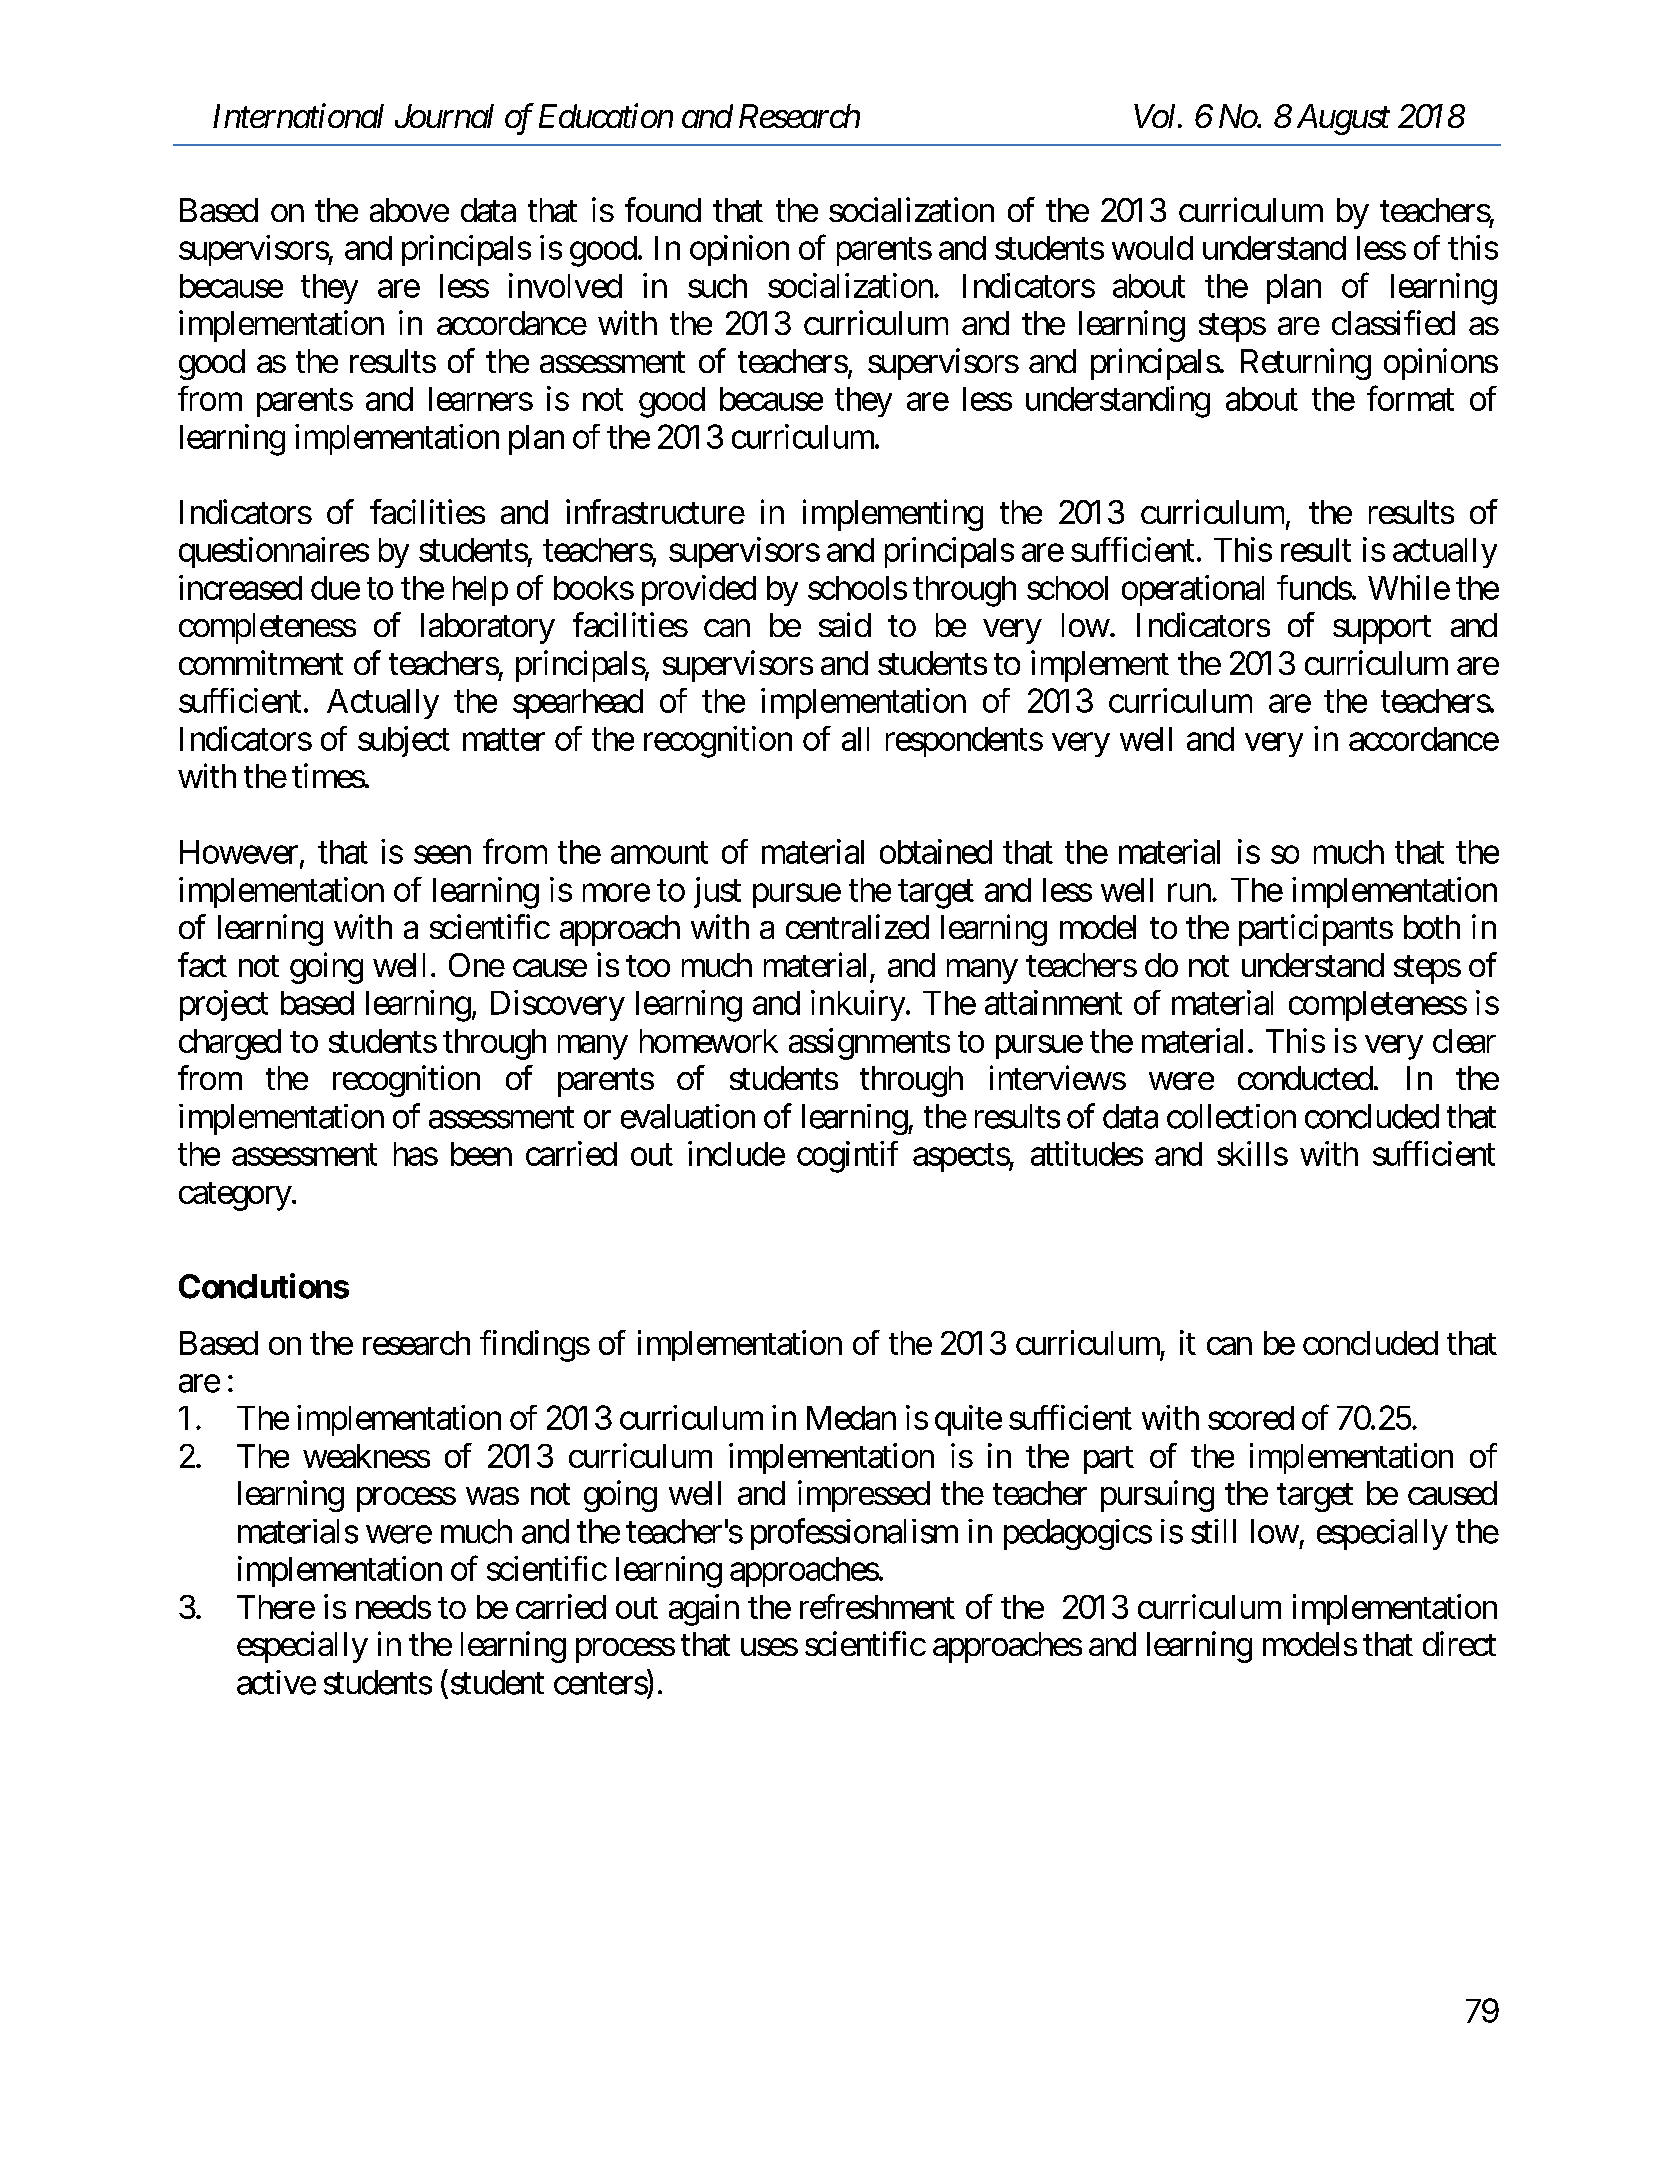 The image size is (1674, 2167). What do you see at coordinates (1410, 398) in the screenshot?
I see `format` at bounding box center [1410, 398].
